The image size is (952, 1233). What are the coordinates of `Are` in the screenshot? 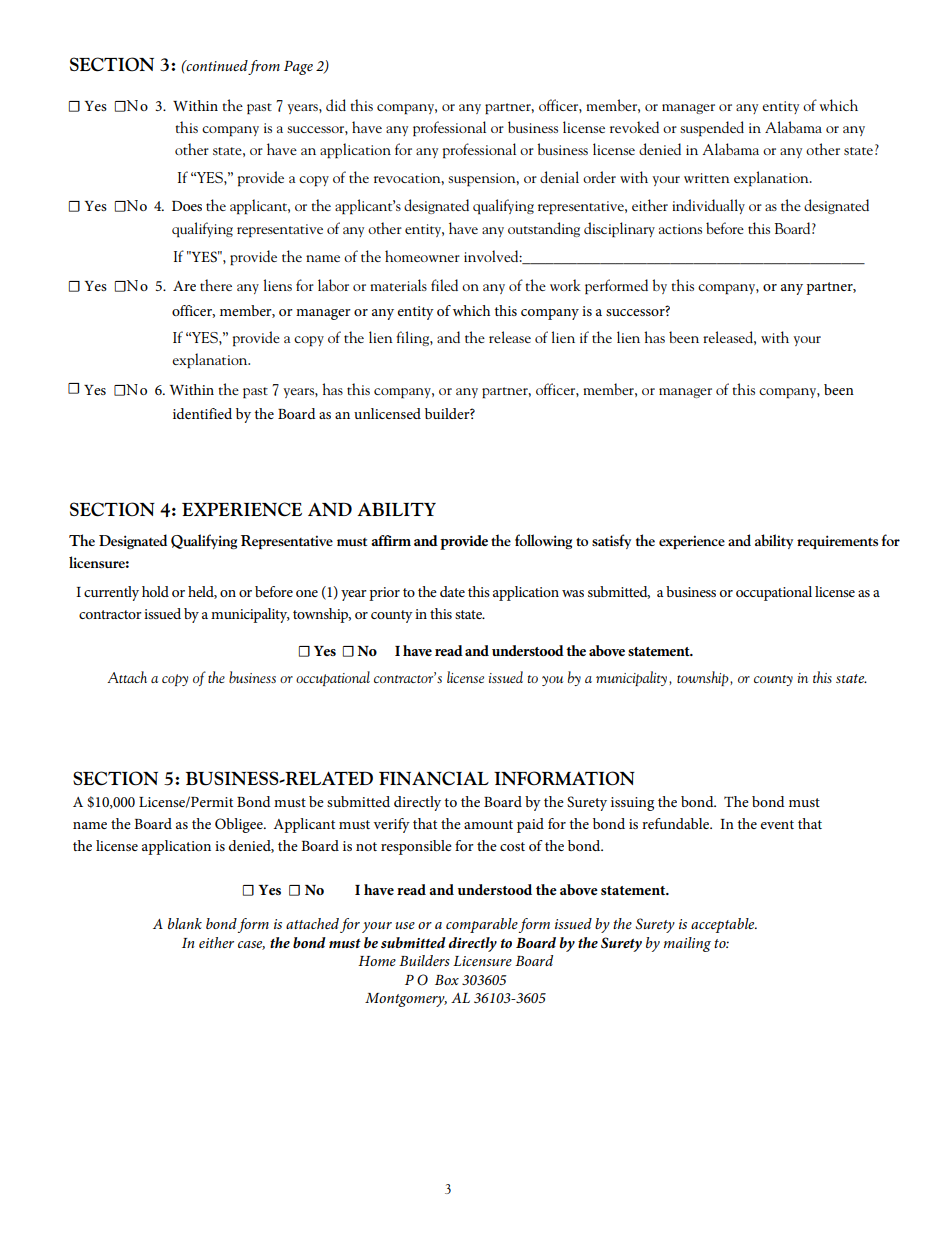 It's located at (184, 286).
